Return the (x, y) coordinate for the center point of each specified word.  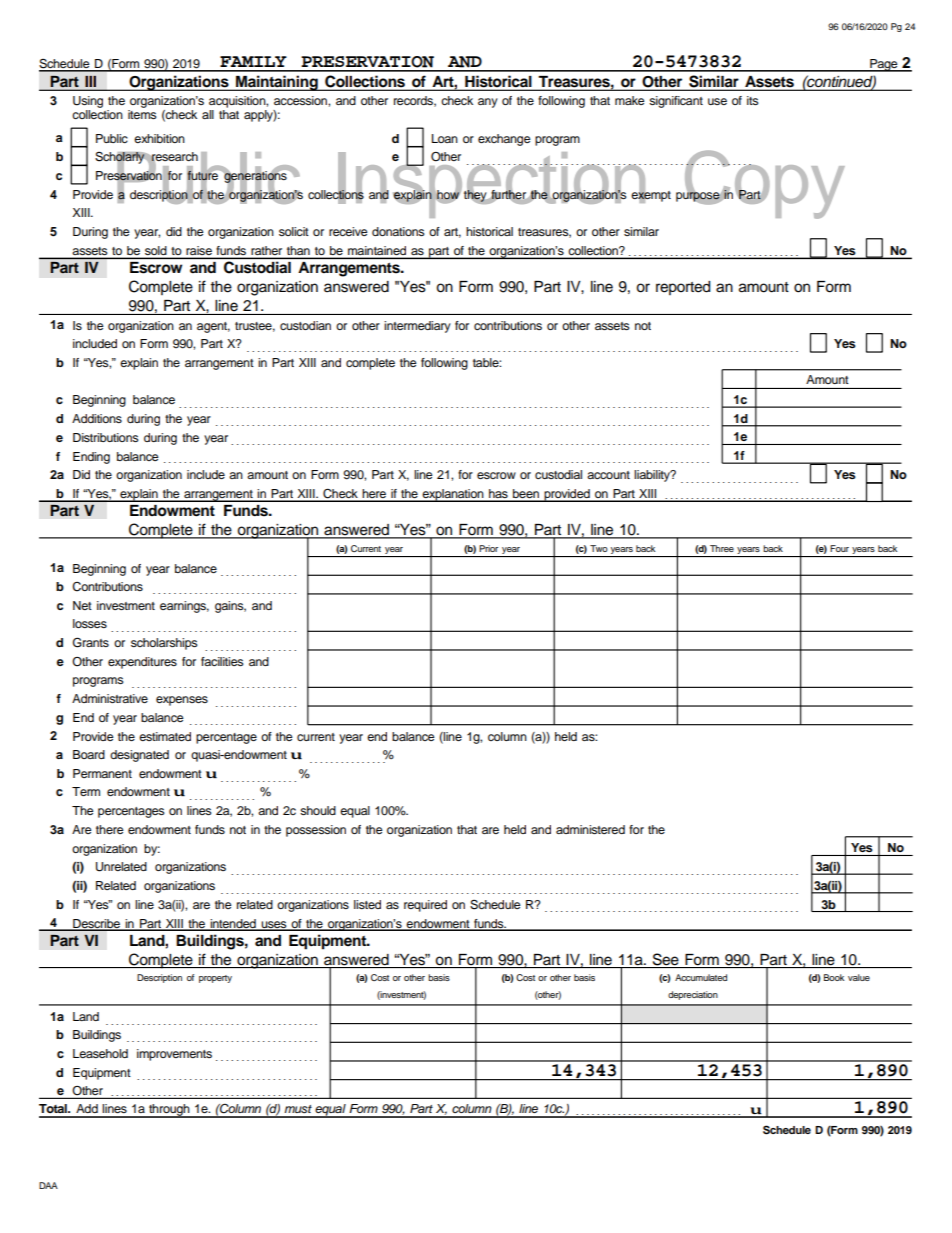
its (753, 100)
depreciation (693, 995)
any (488, 103)
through (169, 1111)
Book (834, 977)
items (142, 114)
